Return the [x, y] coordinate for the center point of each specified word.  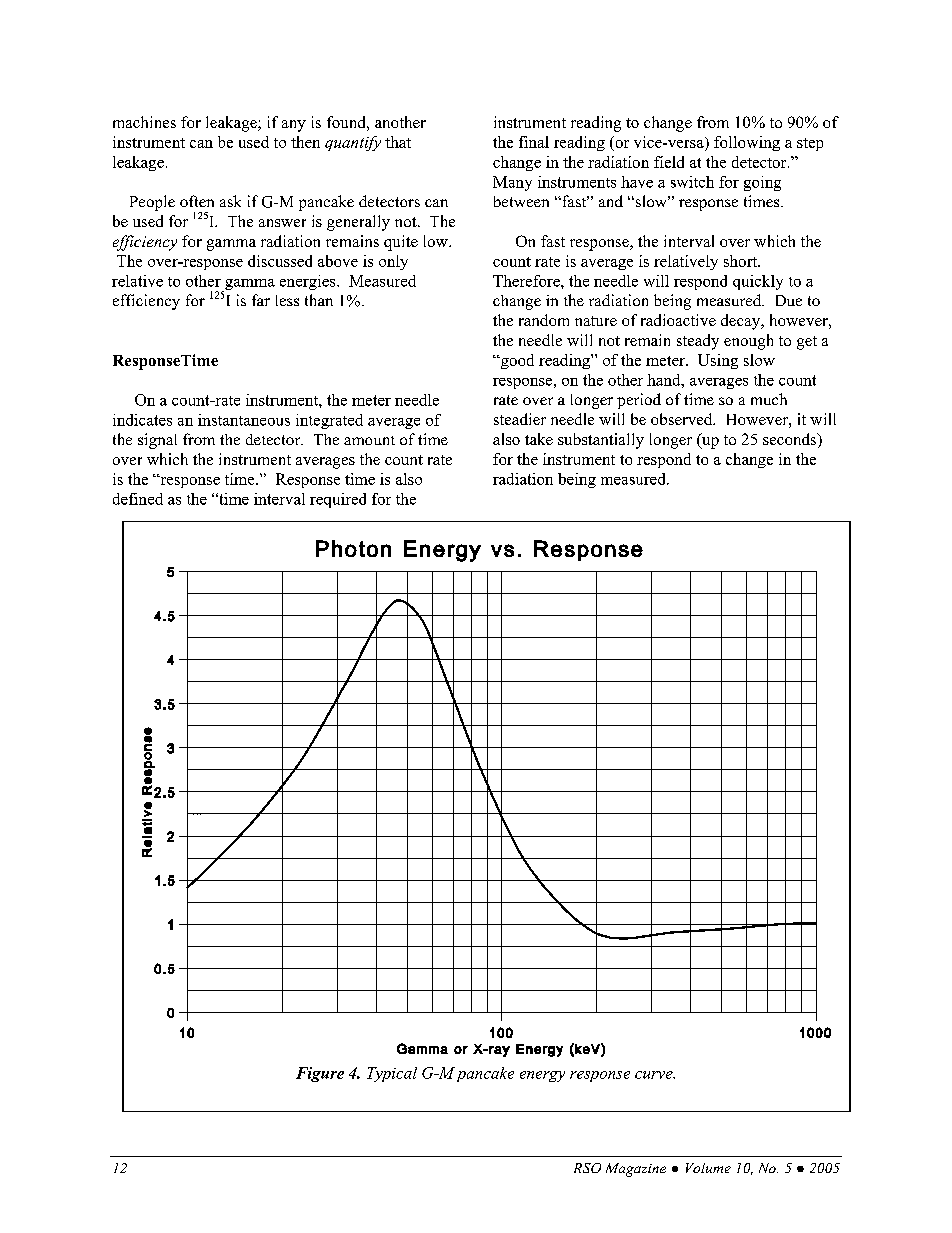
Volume [708, 1168]
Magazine [636, 1170]
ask [230, 201]
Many [512, 183]
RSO [587, 1168]
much [769, 399]
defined [138, 499]
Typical [392, 1074]
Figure [320, 1074]
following [747, 143]
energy [542, 1076]
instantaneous [244, 420]
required [338, 500]
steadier [520, 419]
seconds [791, 440]
